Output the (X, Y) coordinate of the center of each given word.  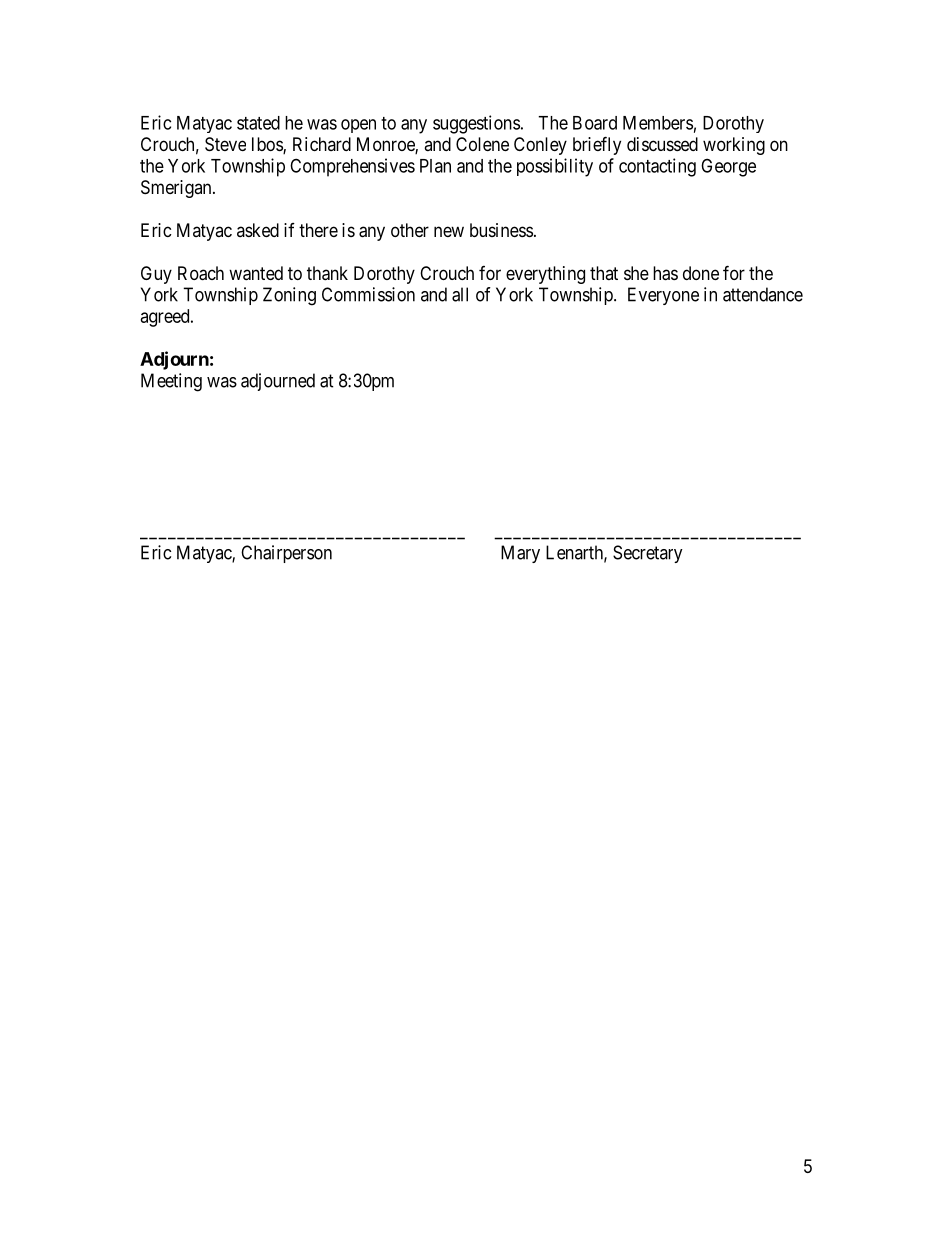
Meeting (171, 382)
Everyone (663, 296)
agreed (166, 318)
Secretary (648, 554)
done (701, 273)
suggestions (476, 124)
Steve (225, 144)
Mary (520, 554)
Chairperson (286, 554)
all (460, 294)
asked (258, 230)
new (449, 231)
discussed (662, 144)
